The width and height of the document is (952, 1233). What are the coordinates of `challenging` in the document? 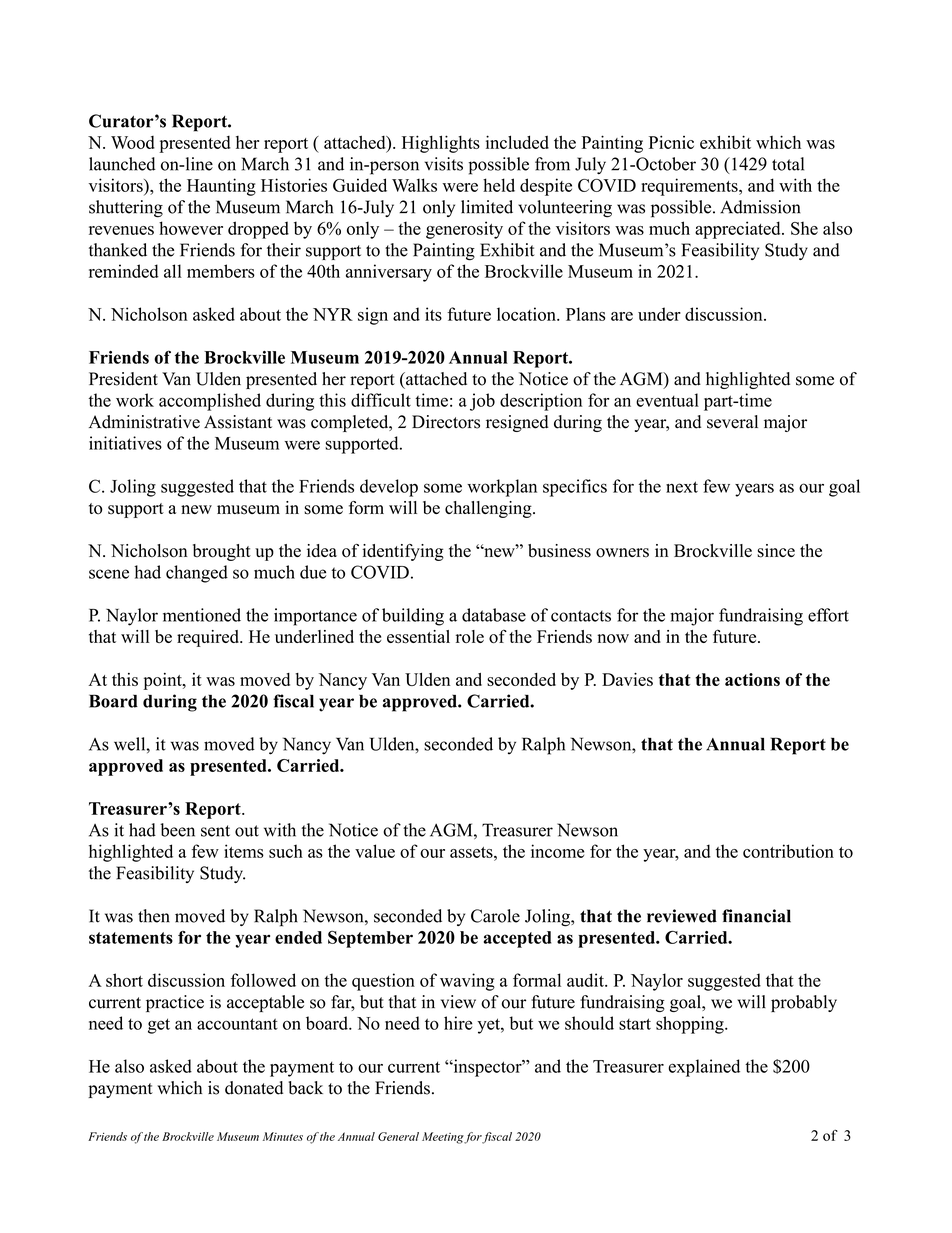 It's located at (489, 509).
